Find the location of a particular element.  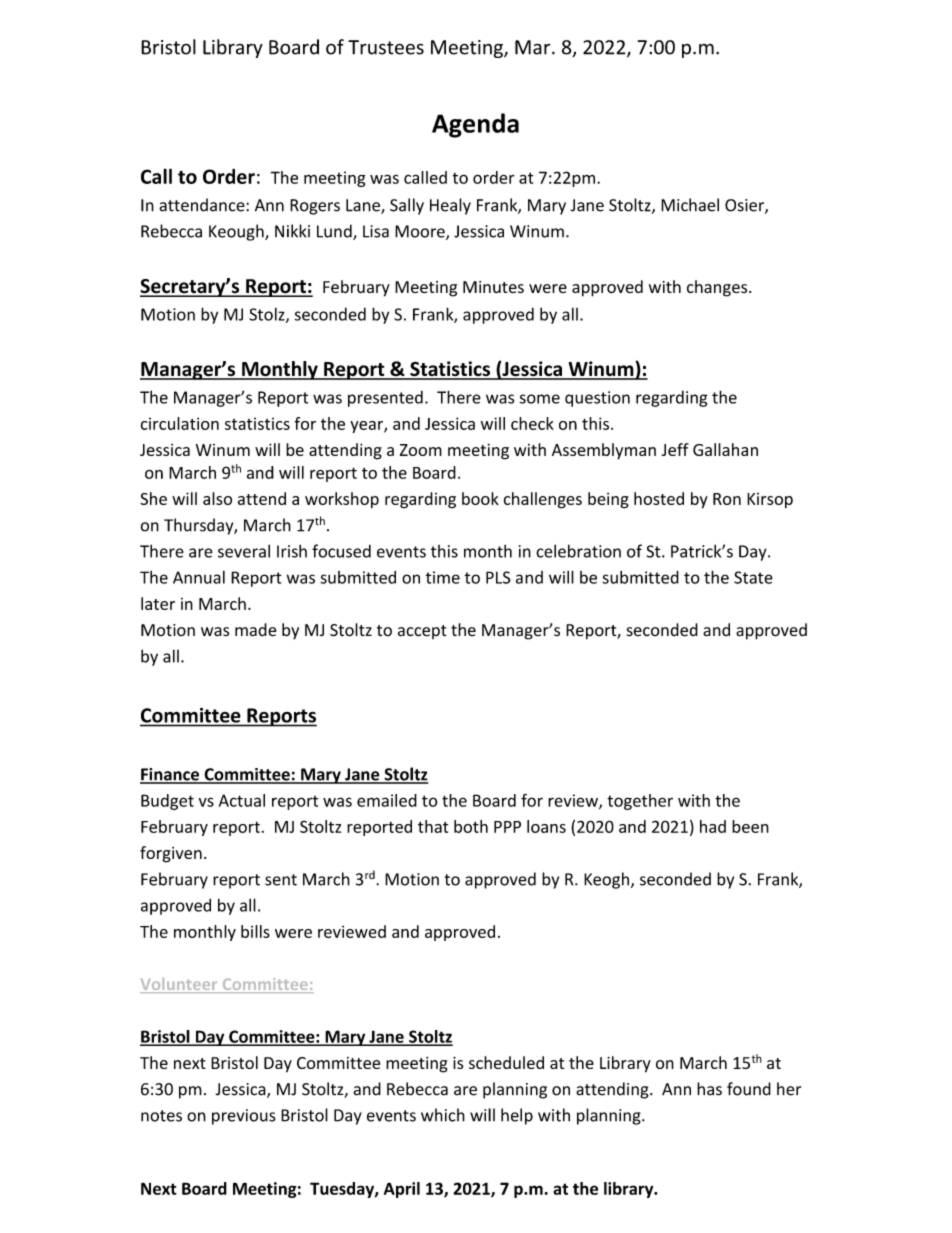

previous is located at coordinates (244, 1117).
